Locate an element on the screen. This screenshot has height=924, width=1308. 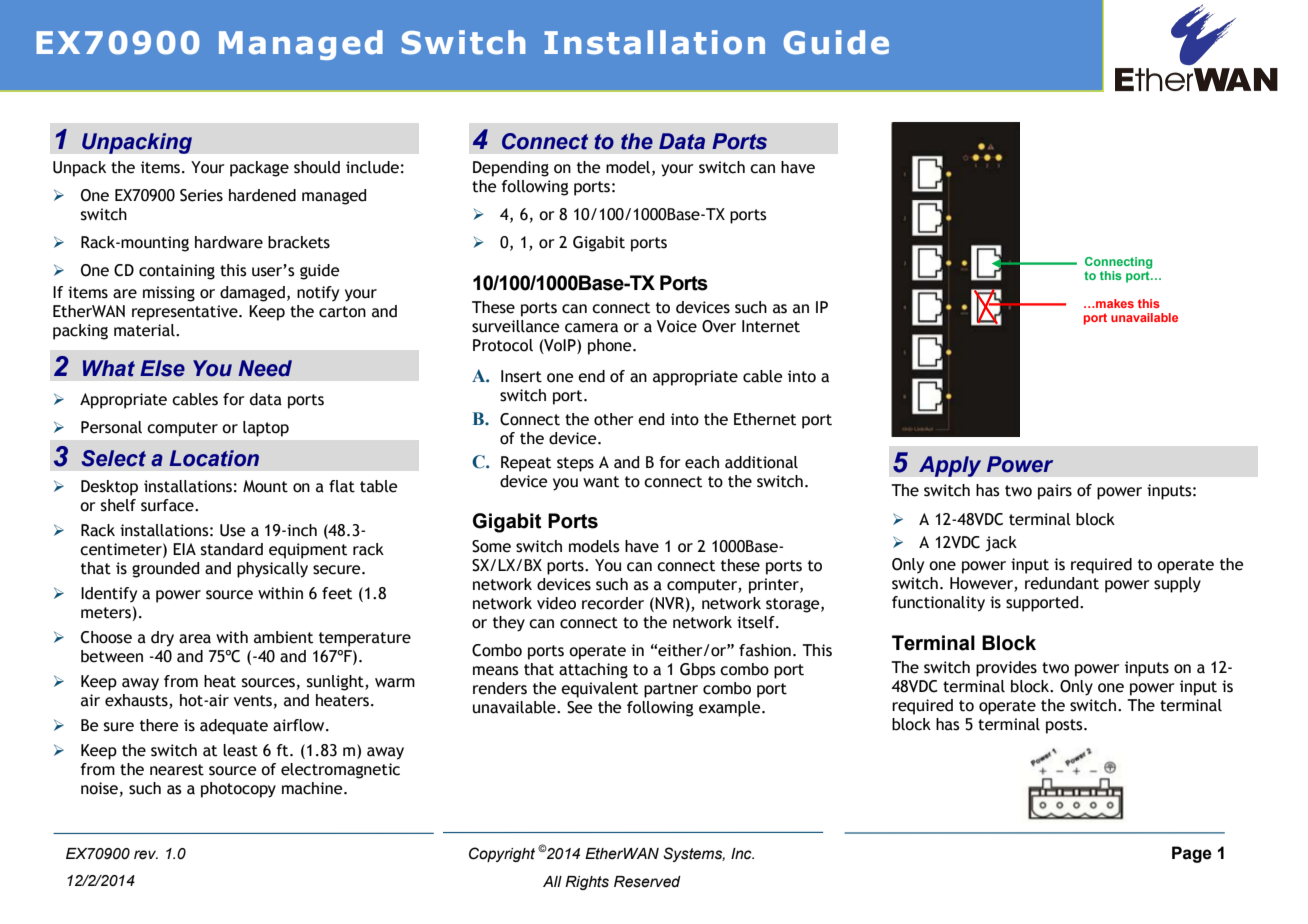
standard is located at coordinates (232, 549).
